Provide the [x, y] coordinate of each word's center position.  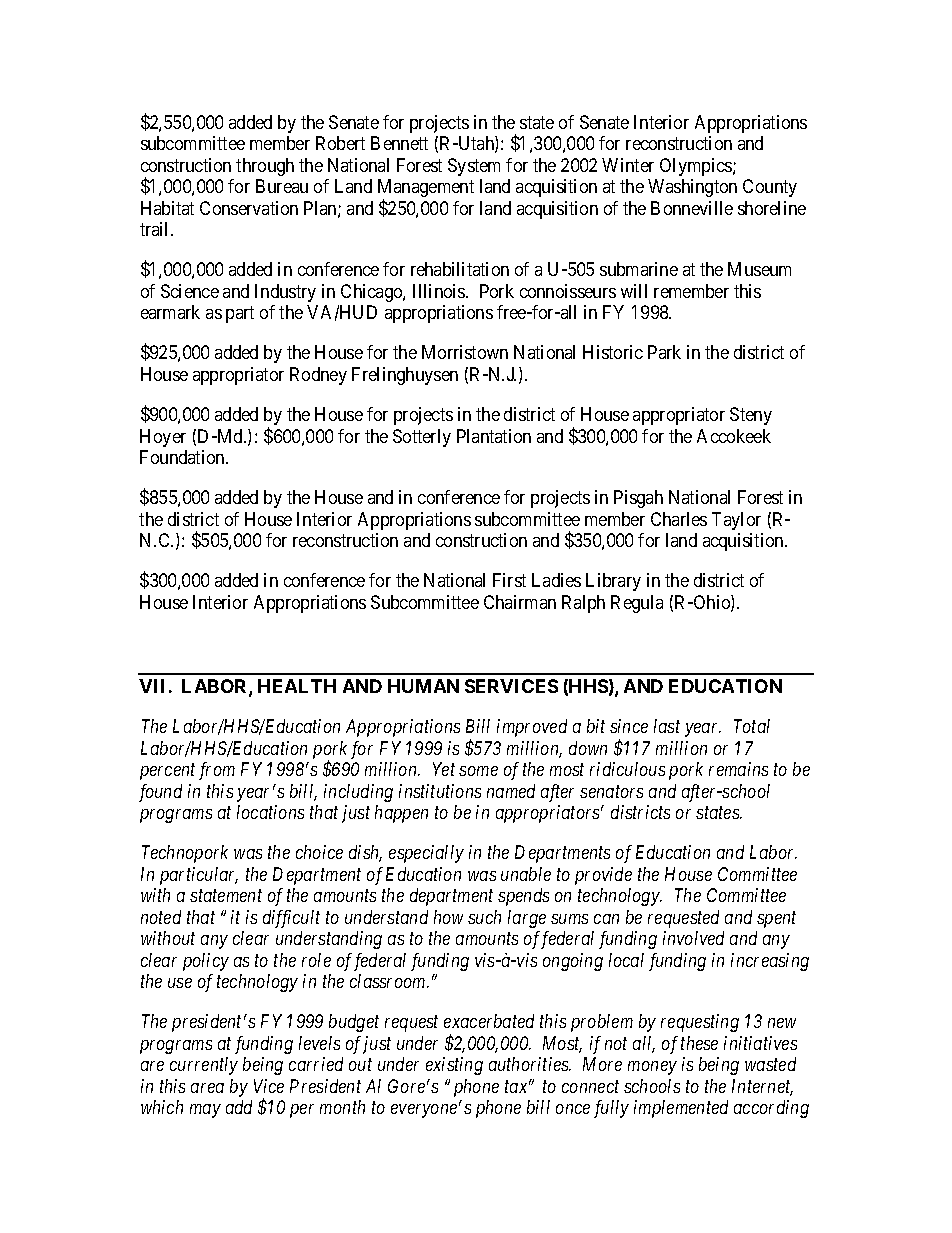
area [207, 1088]
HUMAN [423, 686]
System [474, 167]
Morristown [465, 352]
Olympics [697, 167]
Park [664, 352]
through [265, 167]
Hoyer [163, 438]
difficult [291, 919]
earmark [170, 312]
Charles [679, 519]
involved [693, 938]
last [667, 726]
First [509, 580]
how [448, 917]
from [217, 771]
